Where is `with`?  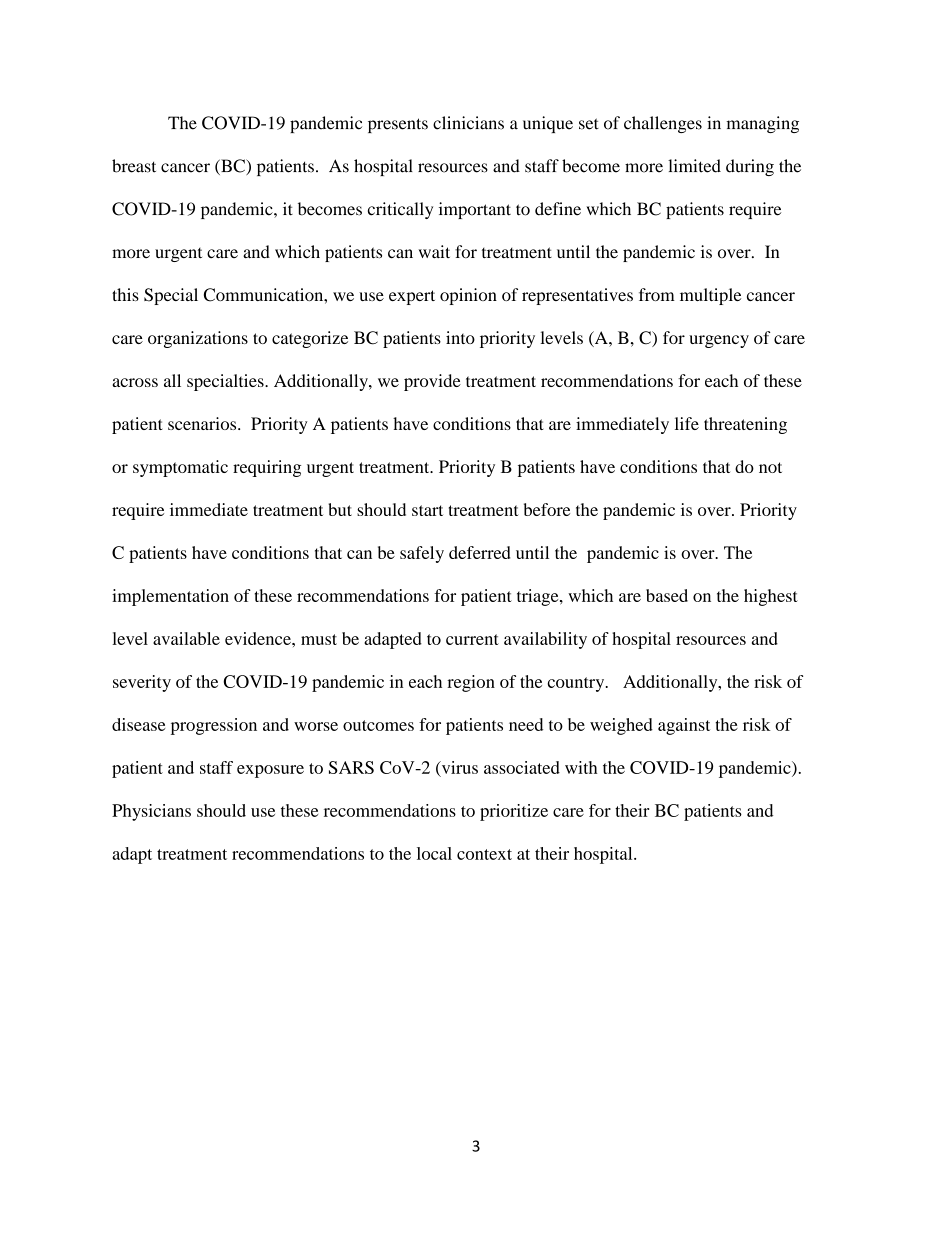 with is located at coordinates (581, 767).
